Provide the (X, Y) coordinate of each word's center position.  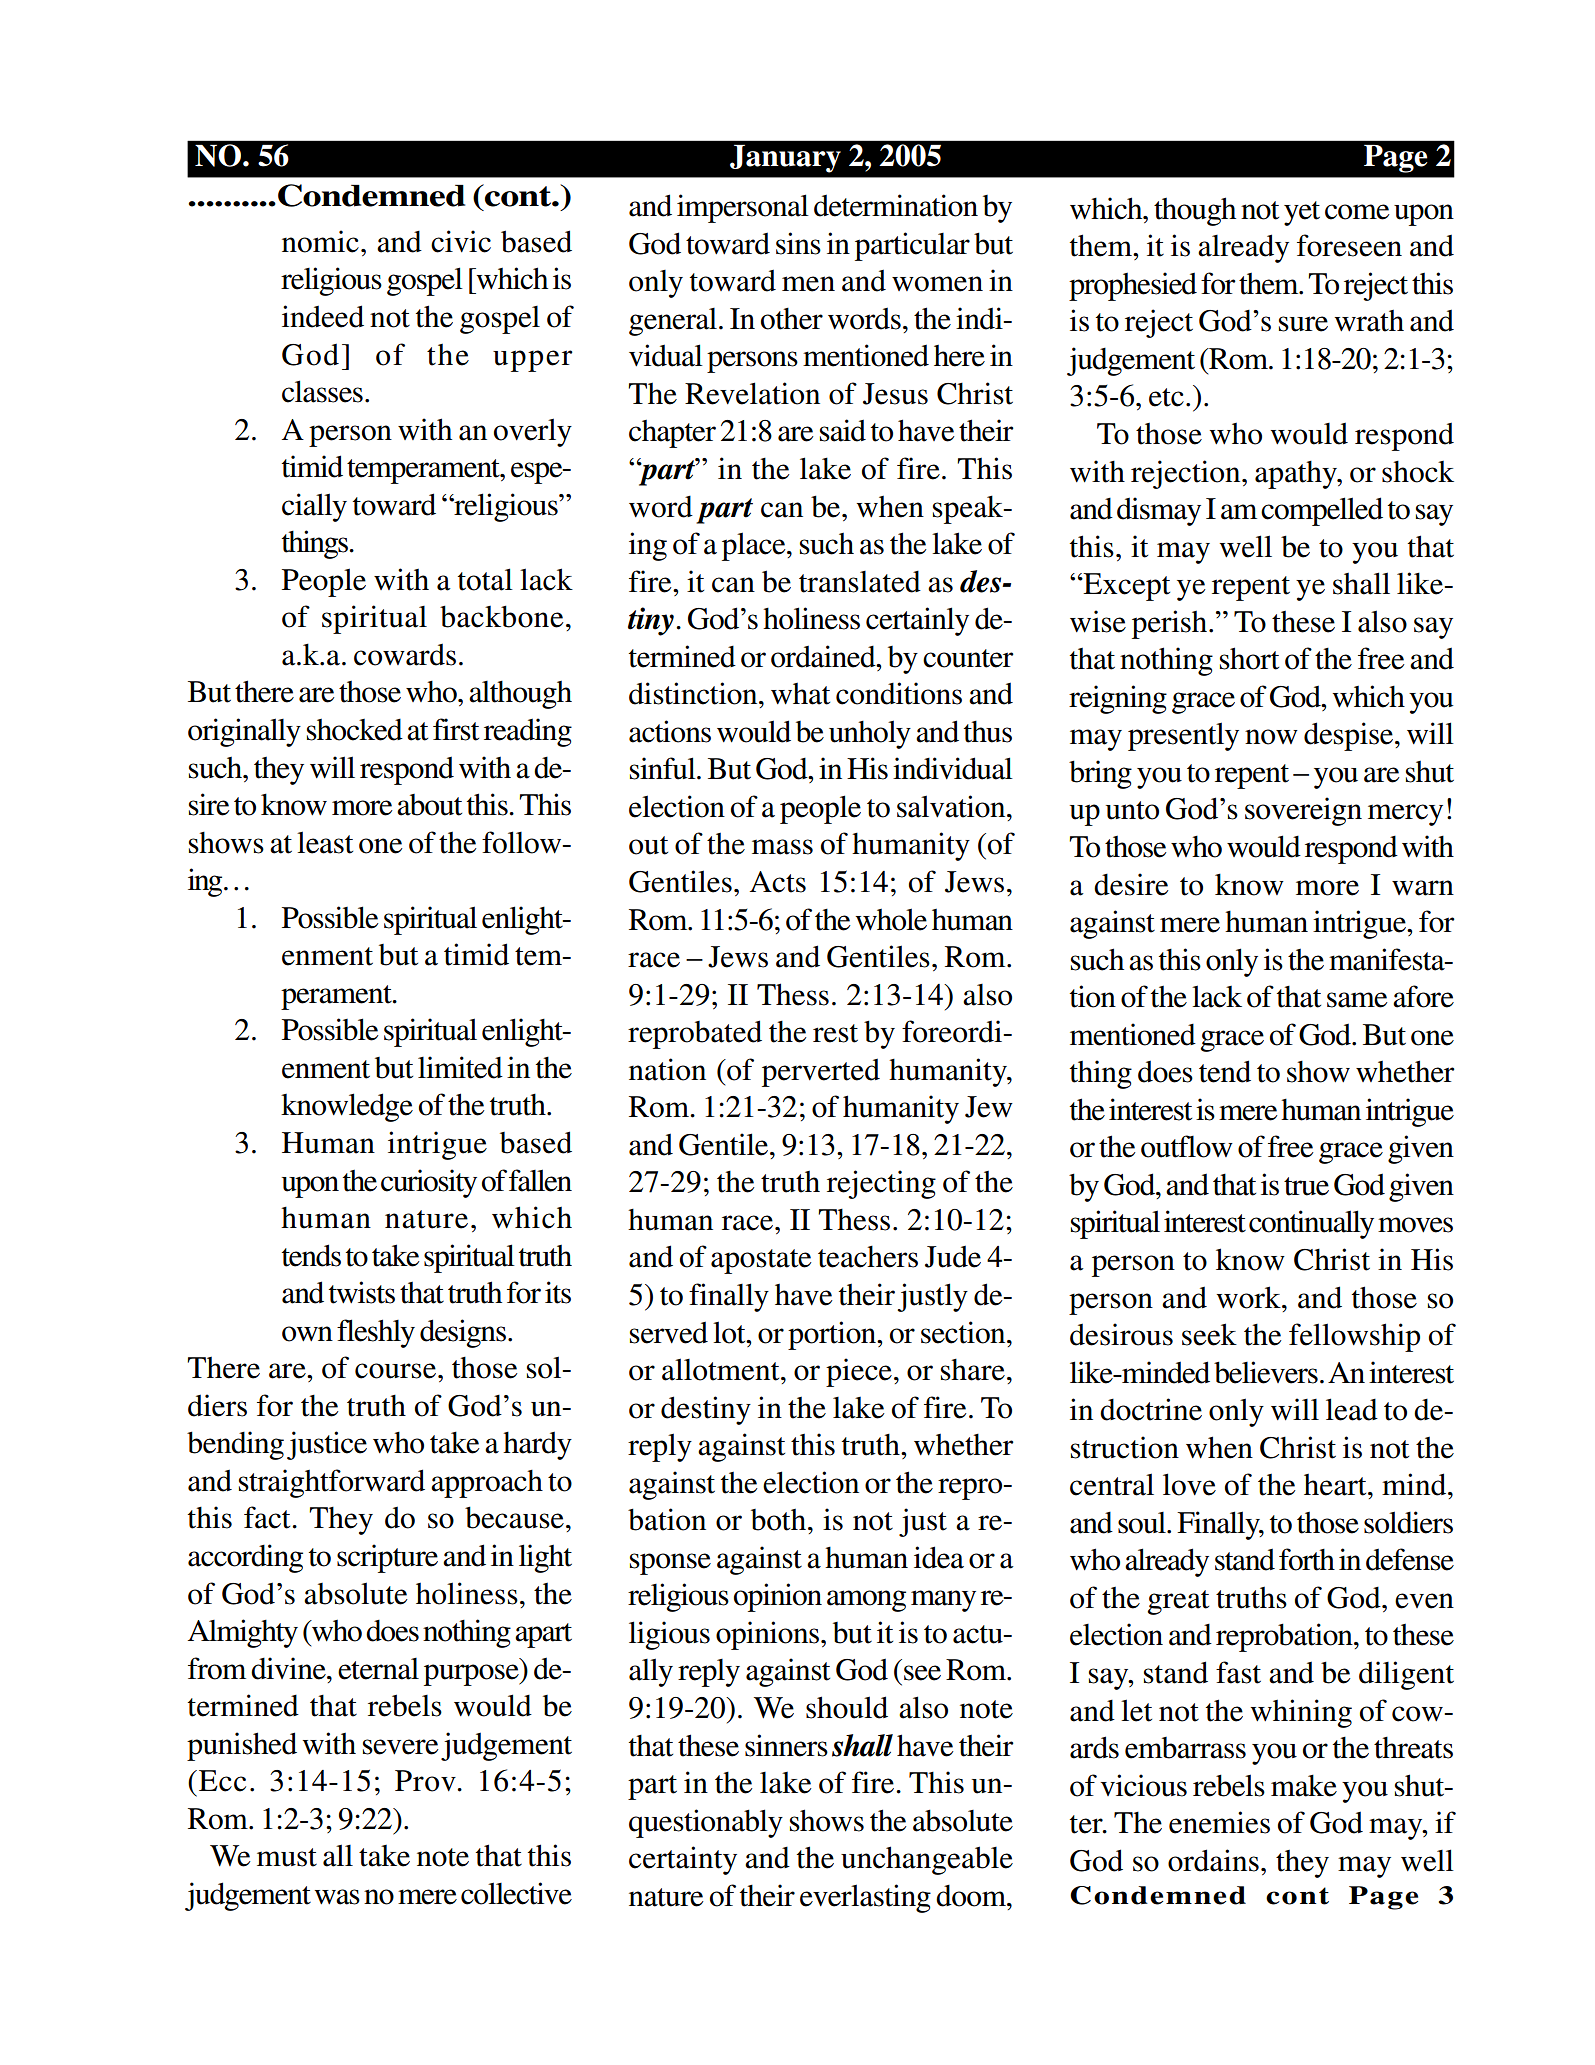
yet (1302, 213)
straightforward (332, 1483)
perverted (821, 1072)
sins (798, 243)
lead (1352, 1409)
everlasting (865, 1898)
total (485, 579)
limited (460, 1067)
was (337, 1897)
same (1357, 1000)
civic (461, 241)
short (1249, 658)
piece (859, 1372)
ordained (824, 656)
